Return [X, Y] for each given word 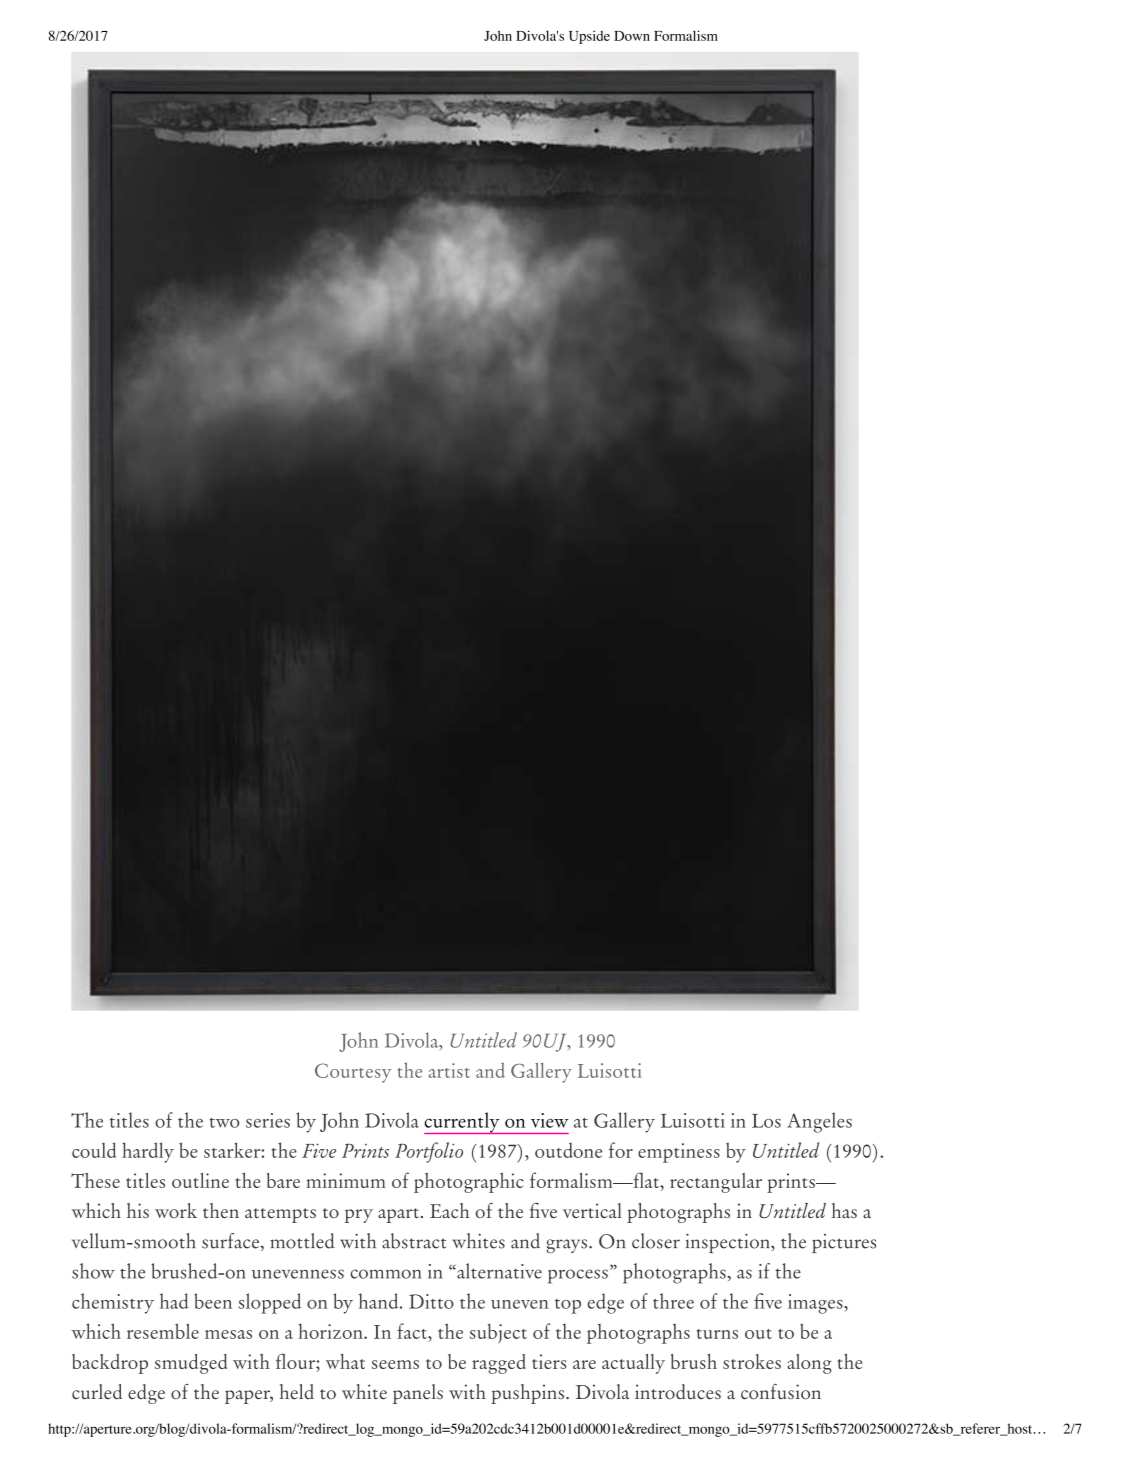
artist [449, 1070]
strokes [752, 1361]
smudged [191, 1364]
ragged [499, 1364]
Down [632, 36]
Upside [589, 37]
